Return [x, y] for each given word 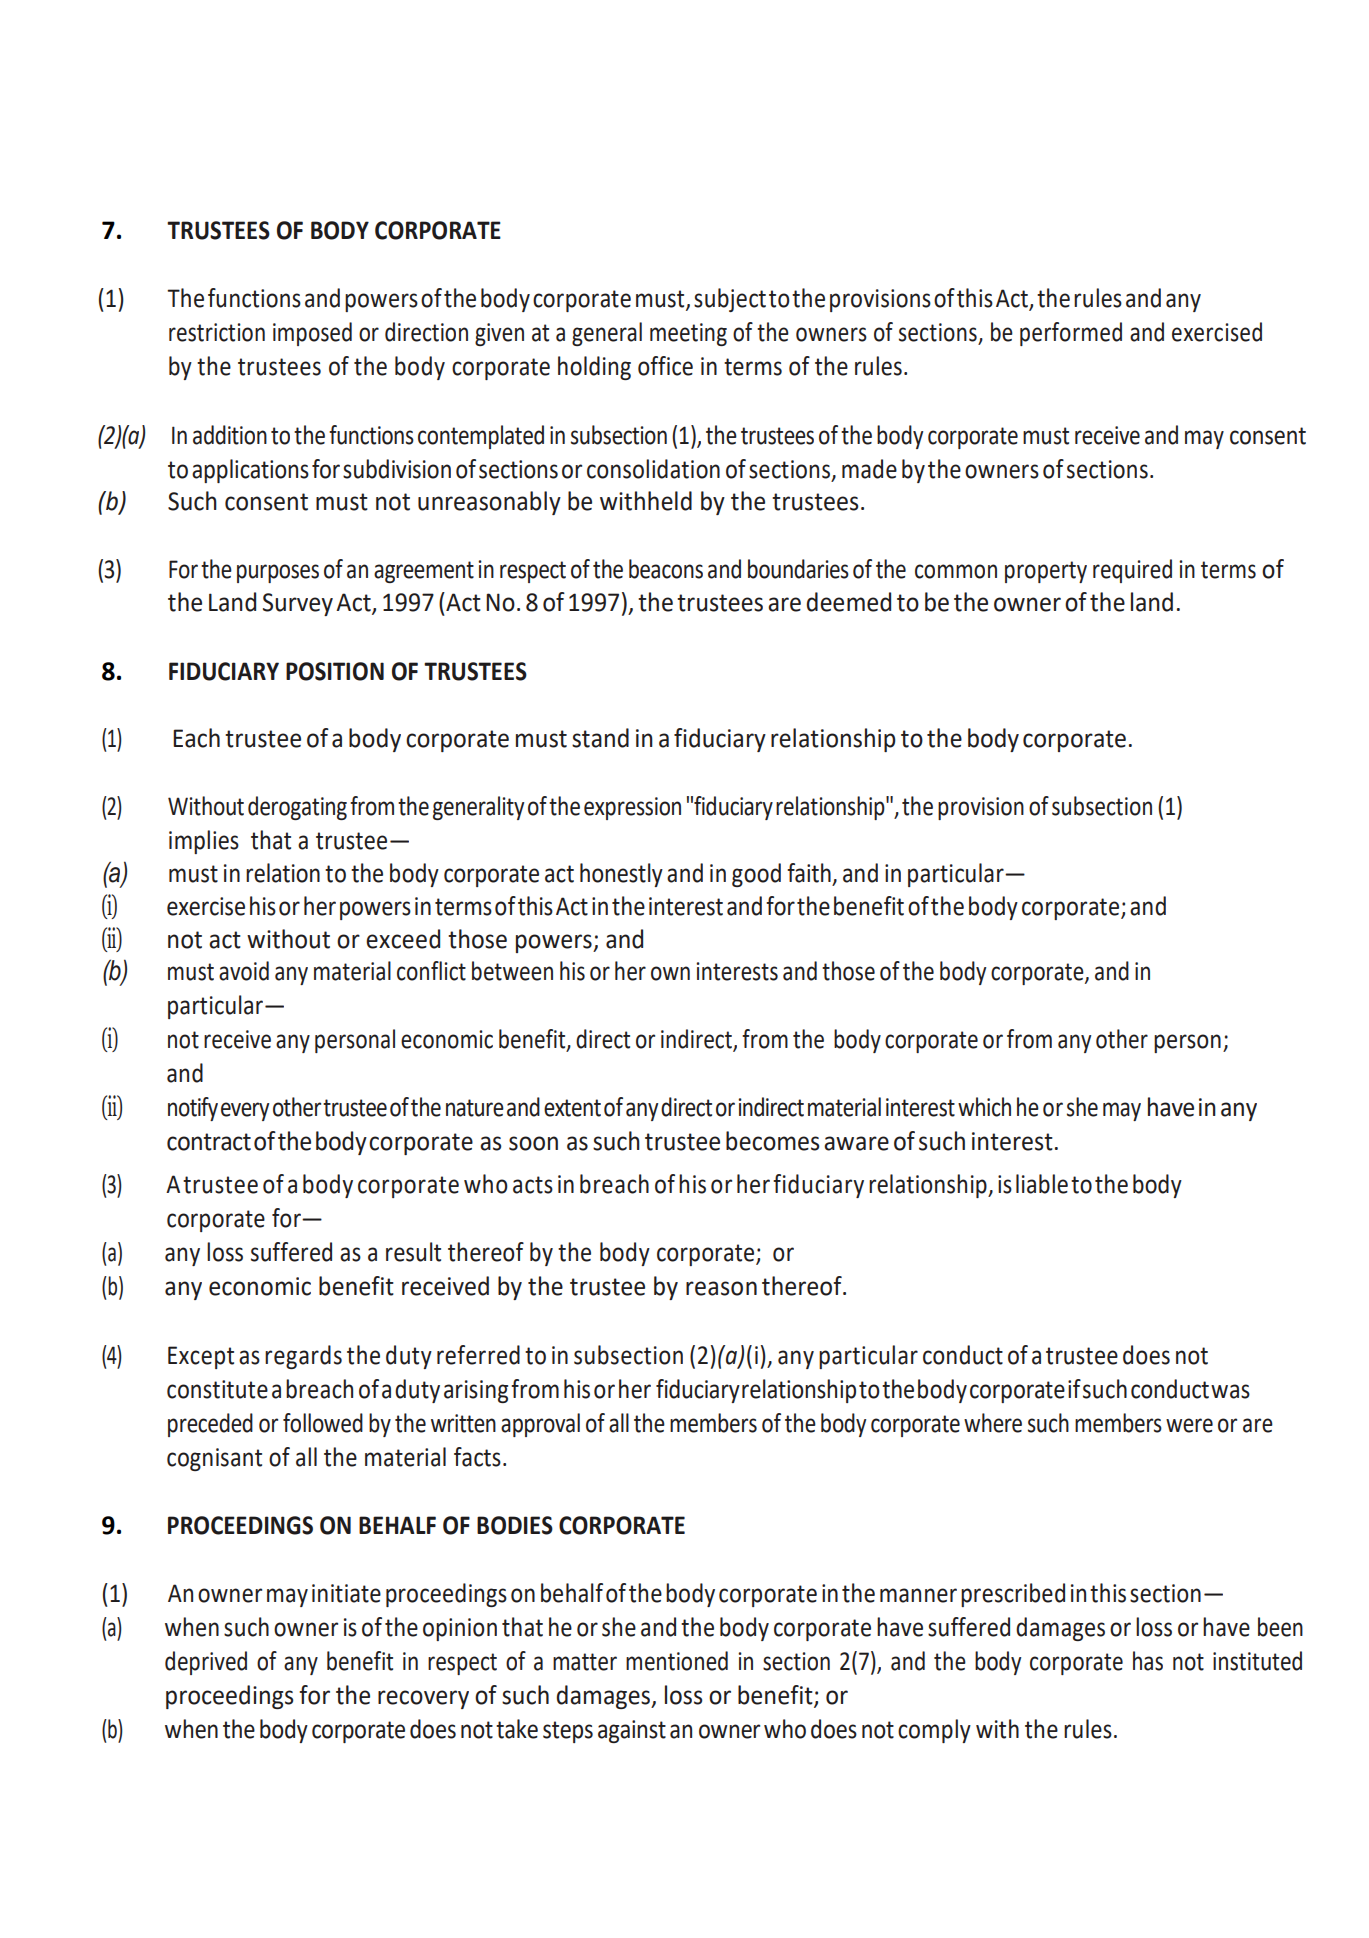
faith [809, 873]
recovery [423, 1699]
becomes [772, 1141]
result [413, 1252]
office [665, 366]
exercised [1217, 332]
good [756, 875]
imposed [312, 334]
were [1189, 1425]
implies [204, 842]
